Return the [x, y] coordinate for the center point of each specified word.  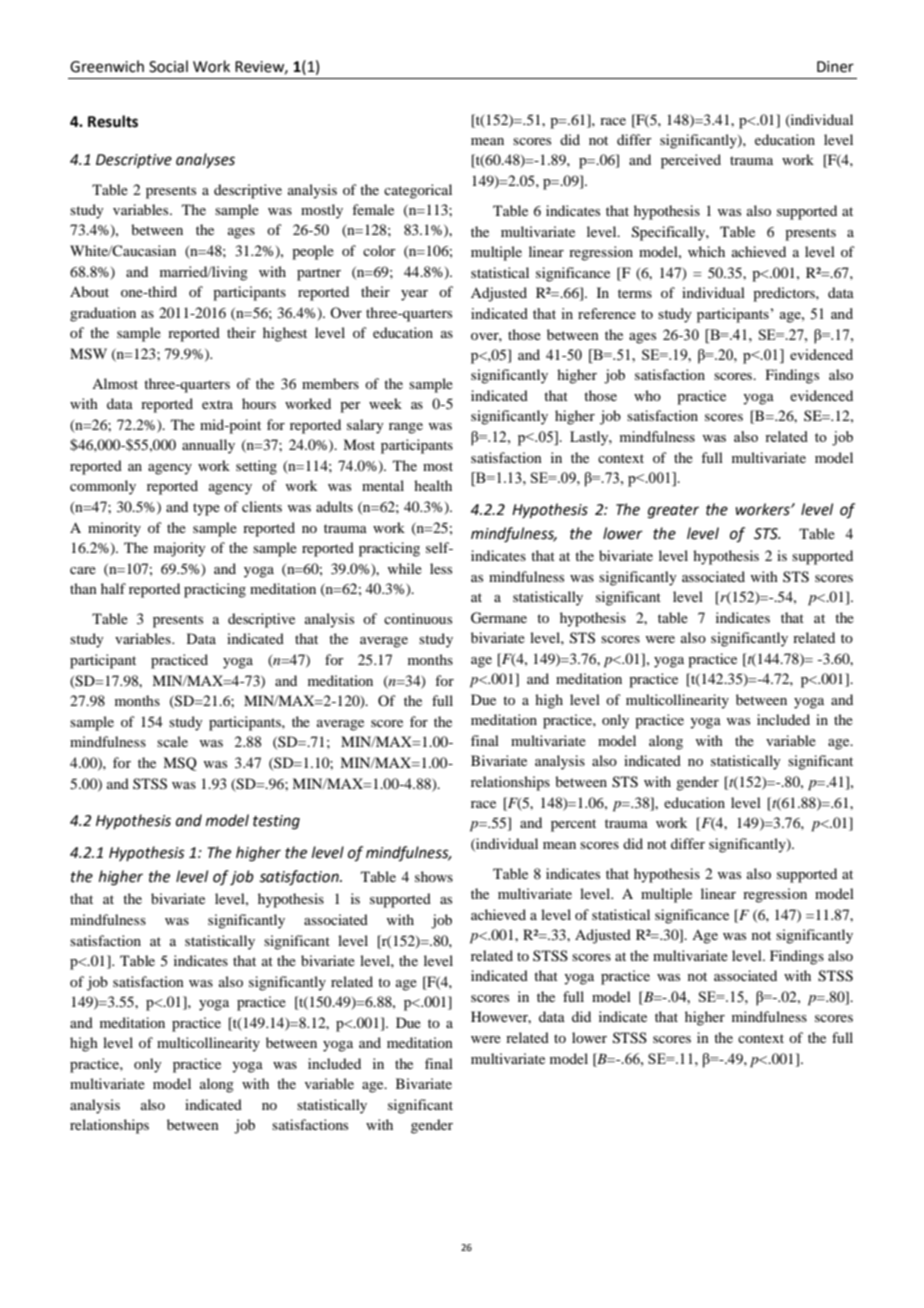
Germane [499, 618]
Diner [835, 67]
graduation [103, 314]
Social [168, 66]
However [501, 1017]
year [414, 295]
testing [276, 822]
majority [180, 549]
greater [673, 512]
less [441, 568]
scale [172, 741]
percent [573, 825]
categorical [418, 191]
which [706, 251]
